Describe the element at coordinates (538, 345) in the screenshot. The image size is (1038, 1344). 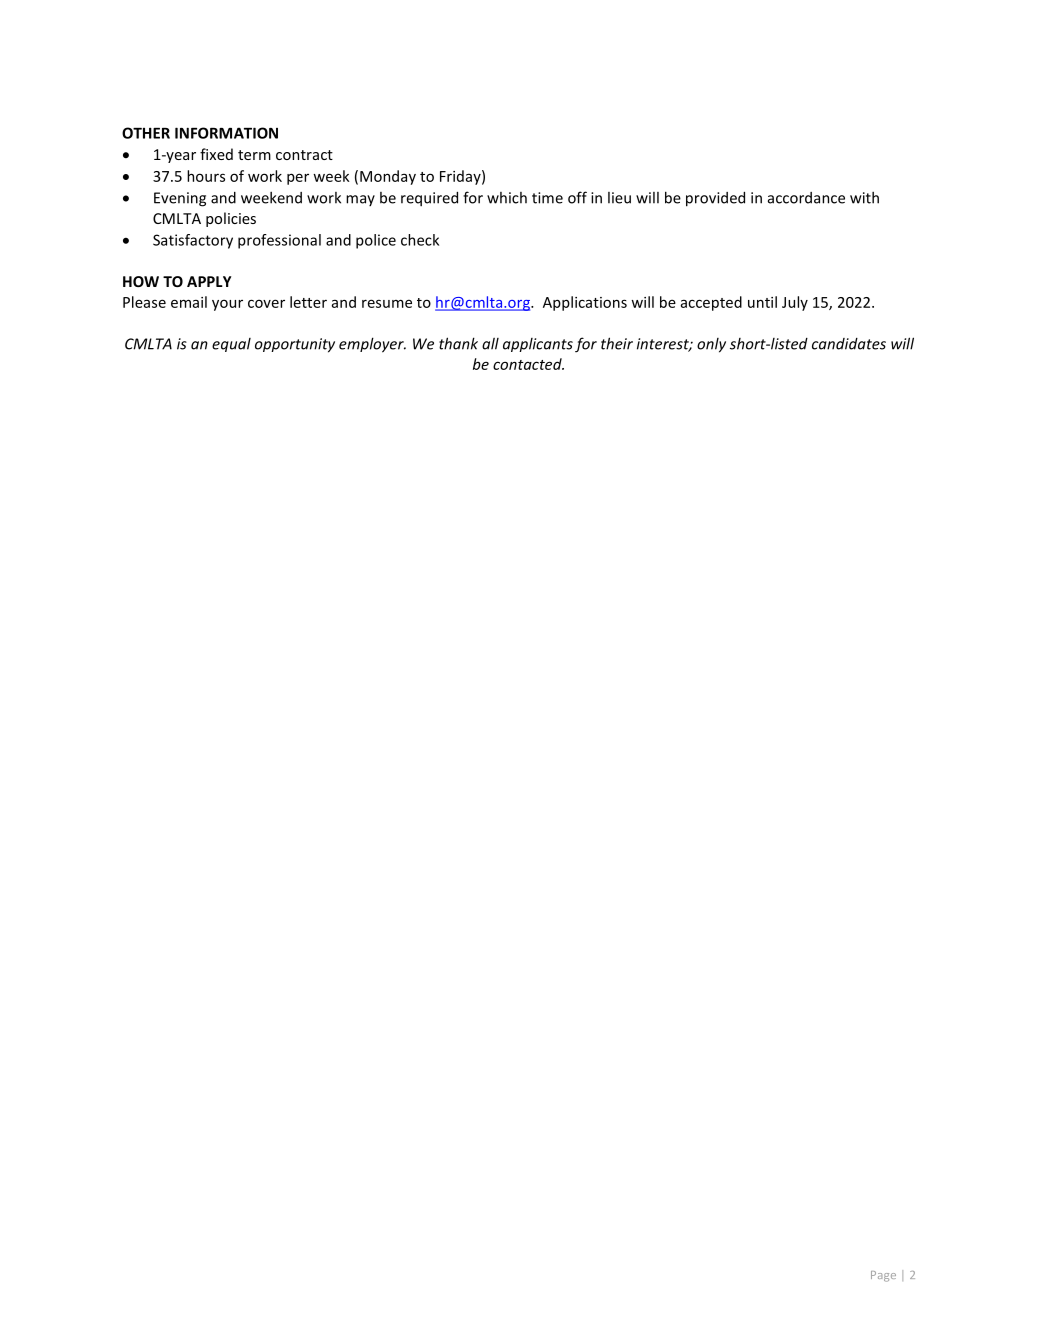
I see `applicants` at that location.
